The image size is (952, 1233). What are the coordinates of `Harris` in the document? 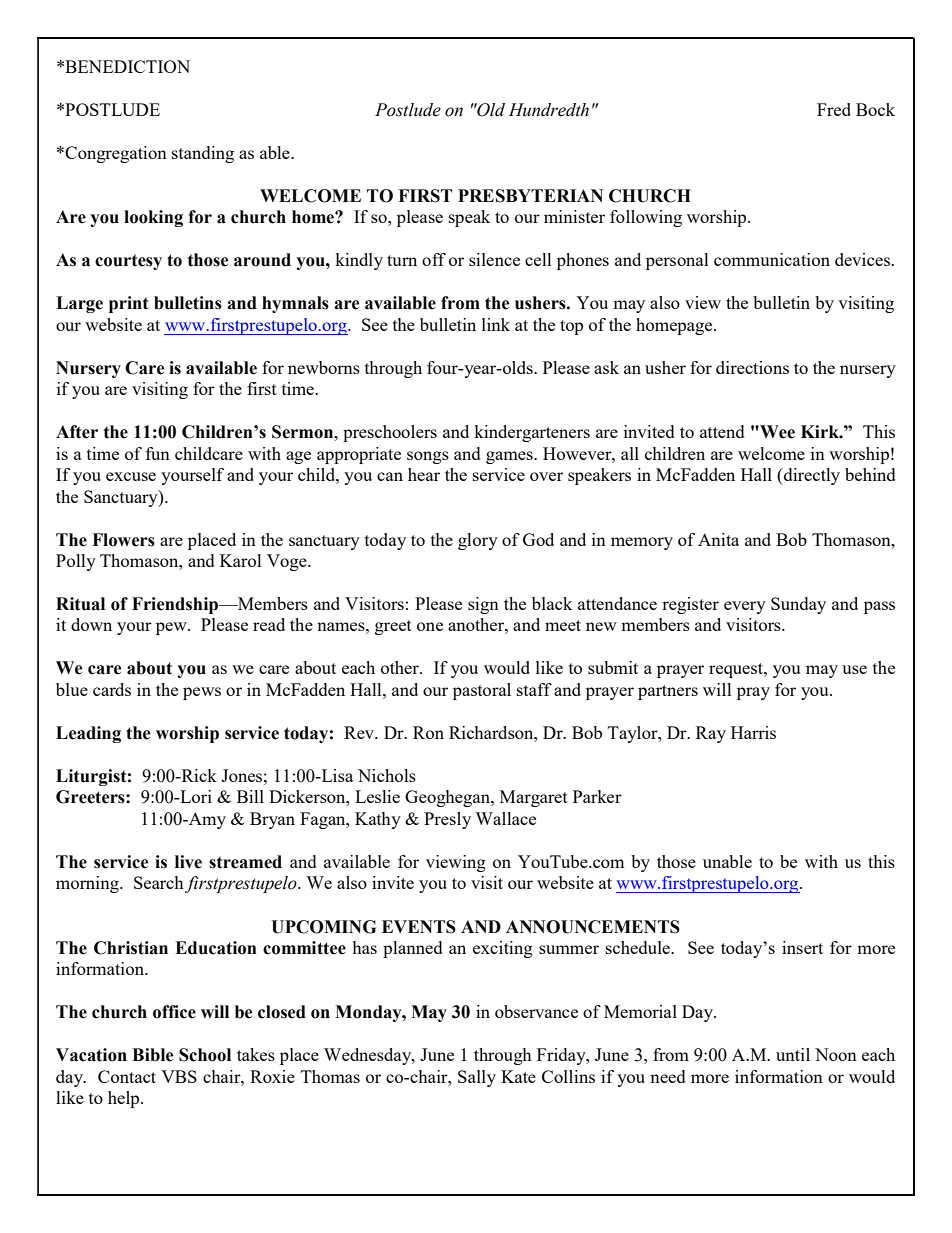 It's located at (753, 732).
